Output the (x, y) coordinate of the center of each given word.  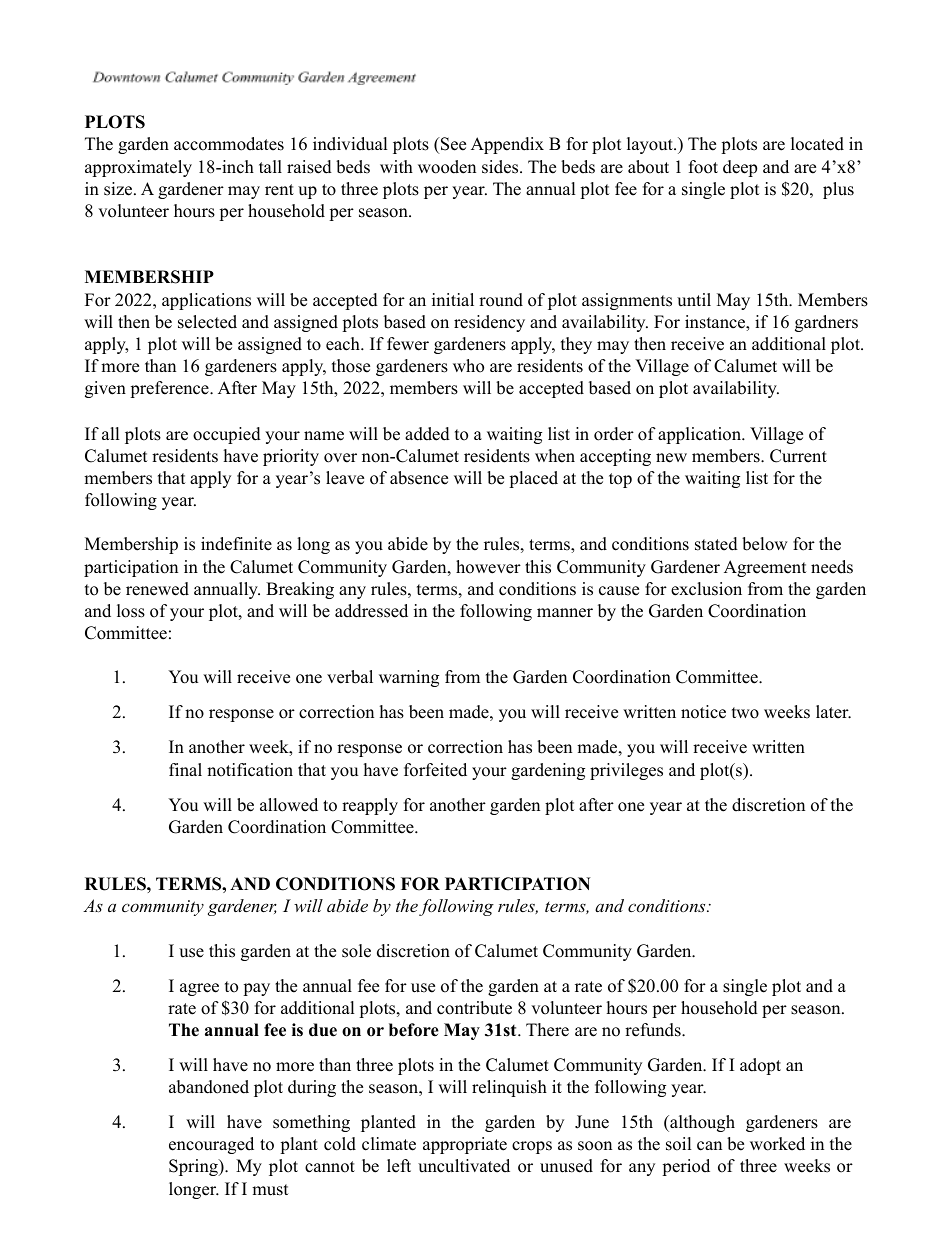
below (765, 544)
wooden (447, 167)
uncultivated (464, 1166)
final (185, 769)
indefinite (236, 544)
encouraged (211, 1145)
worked (777, 1144)
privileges (626, 771)
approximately (138, 168)
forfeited (435, 770)
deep (740, 168)
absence (419, 478)
